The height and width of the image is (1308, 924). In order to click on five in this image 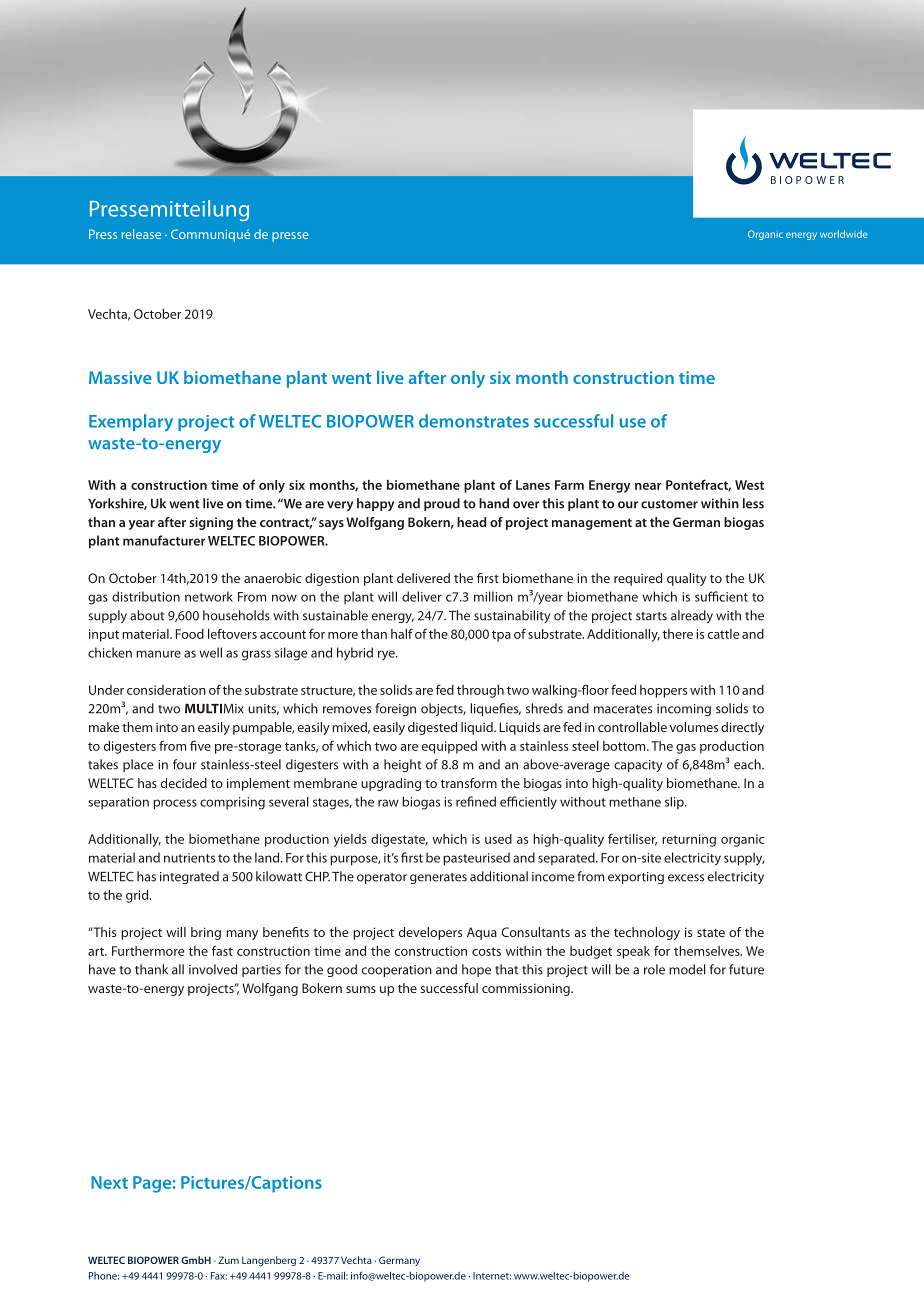, I will do `click(200, 745)`.
